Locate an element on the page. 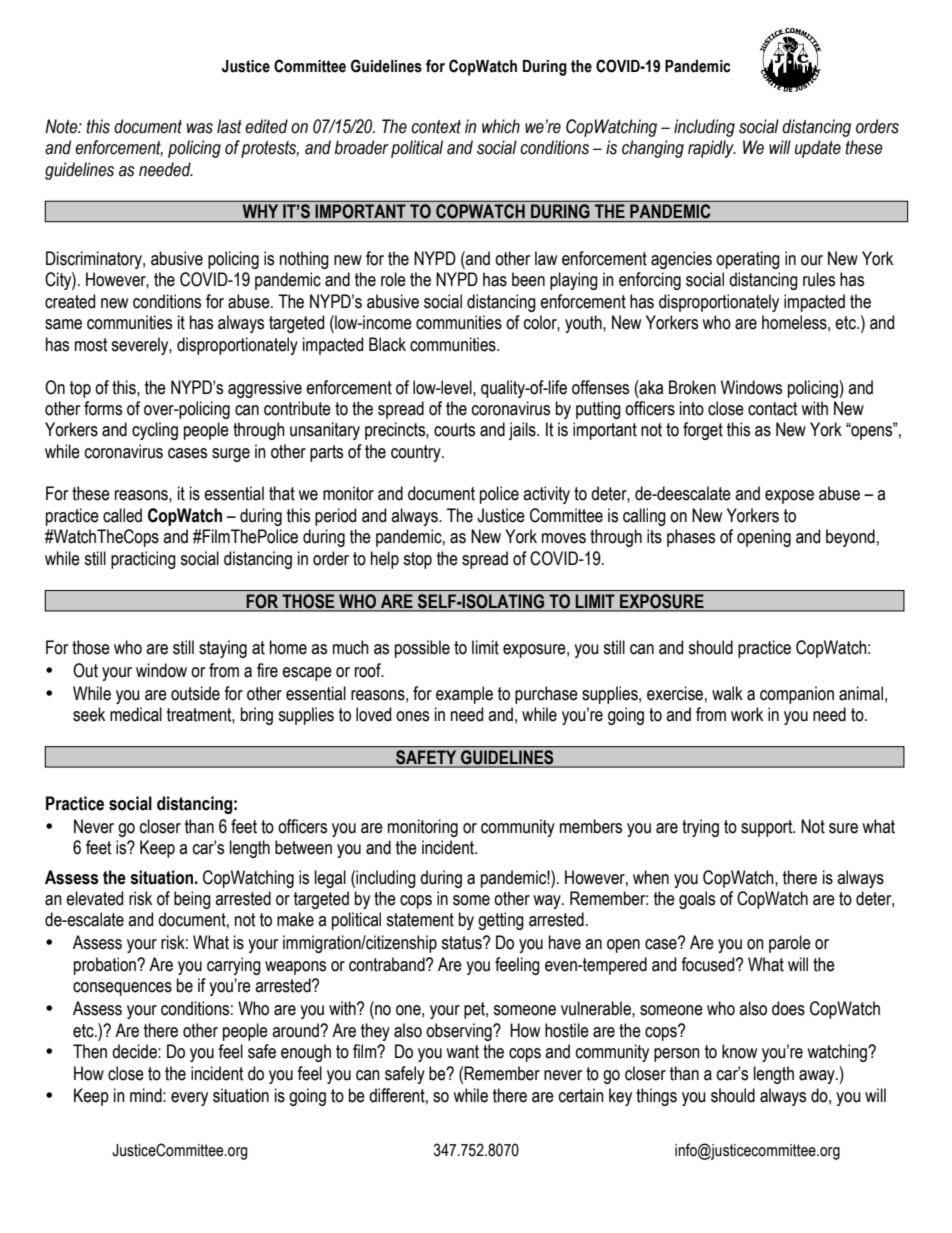 The image size is (952, 1233). country is located at coordinates (417, 453).
